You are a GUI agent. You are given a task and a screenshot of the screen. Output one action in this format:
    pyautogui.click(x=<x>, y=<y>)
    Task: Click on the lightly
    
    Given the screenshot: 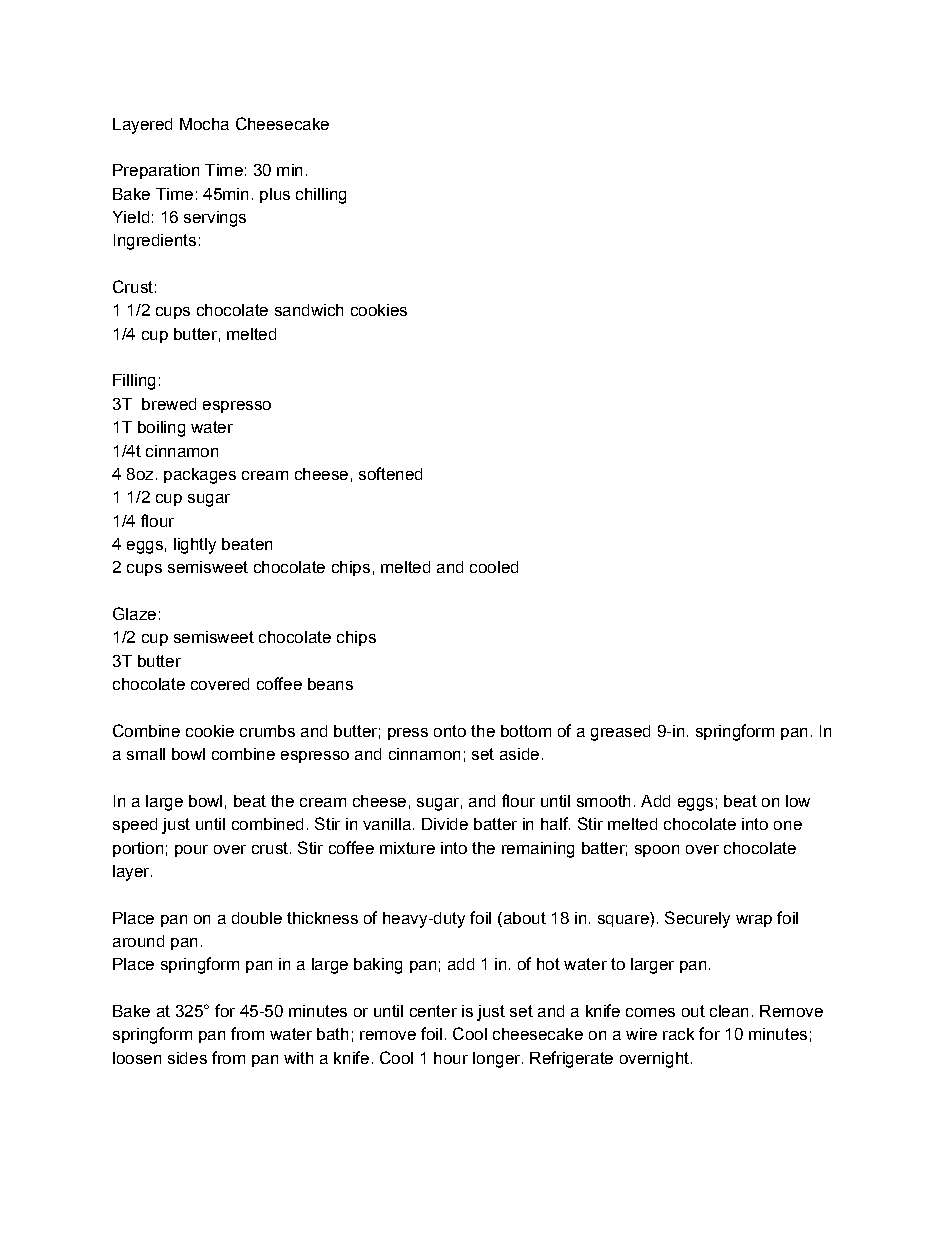 What is the action you would take?
    pyautogui.click(x=195, y=546)
